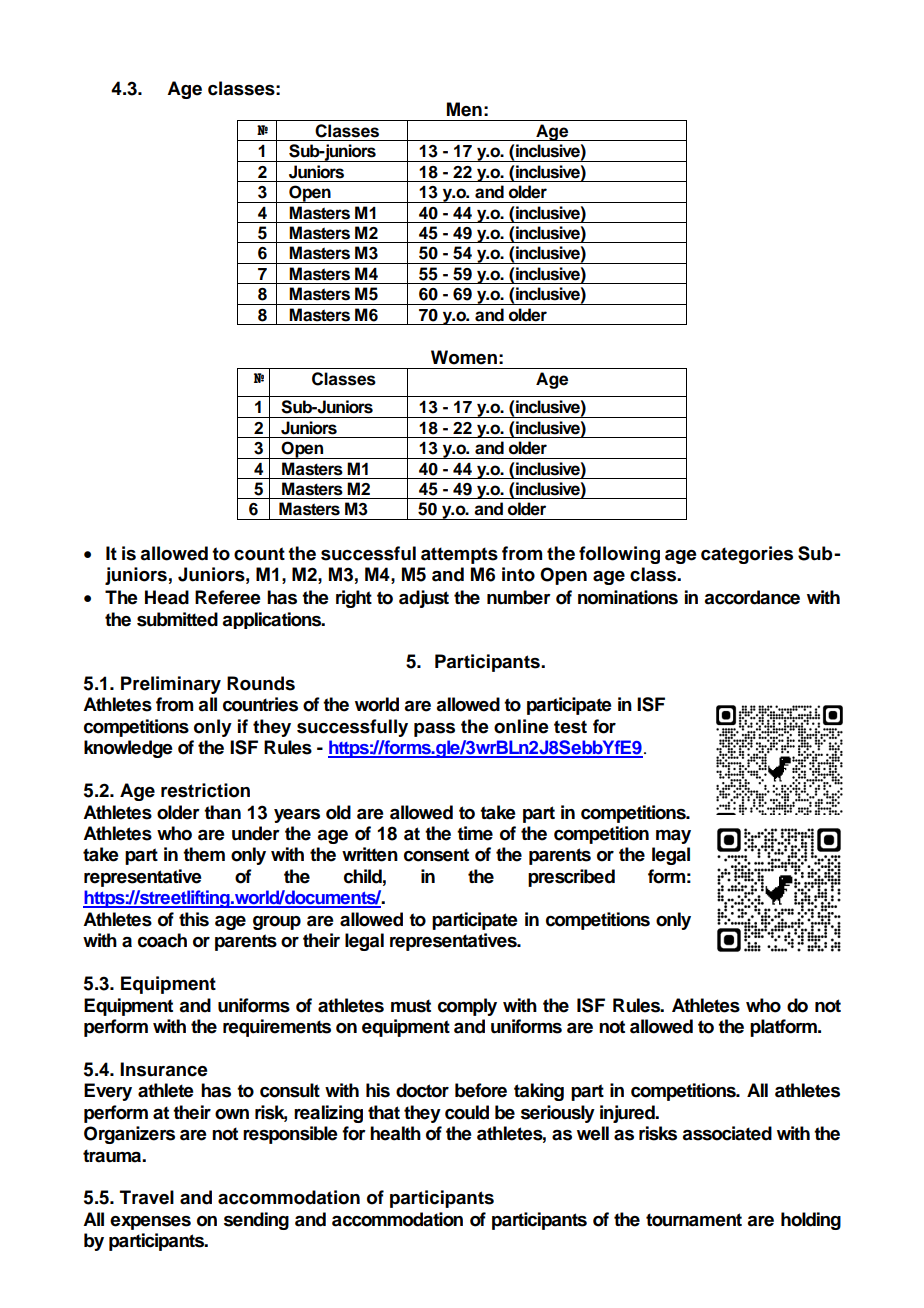 This screenshot has width=924, height=1308. Describe the element at coordinates (459, 555) in the screenshot. I see `attempts` at that location.
